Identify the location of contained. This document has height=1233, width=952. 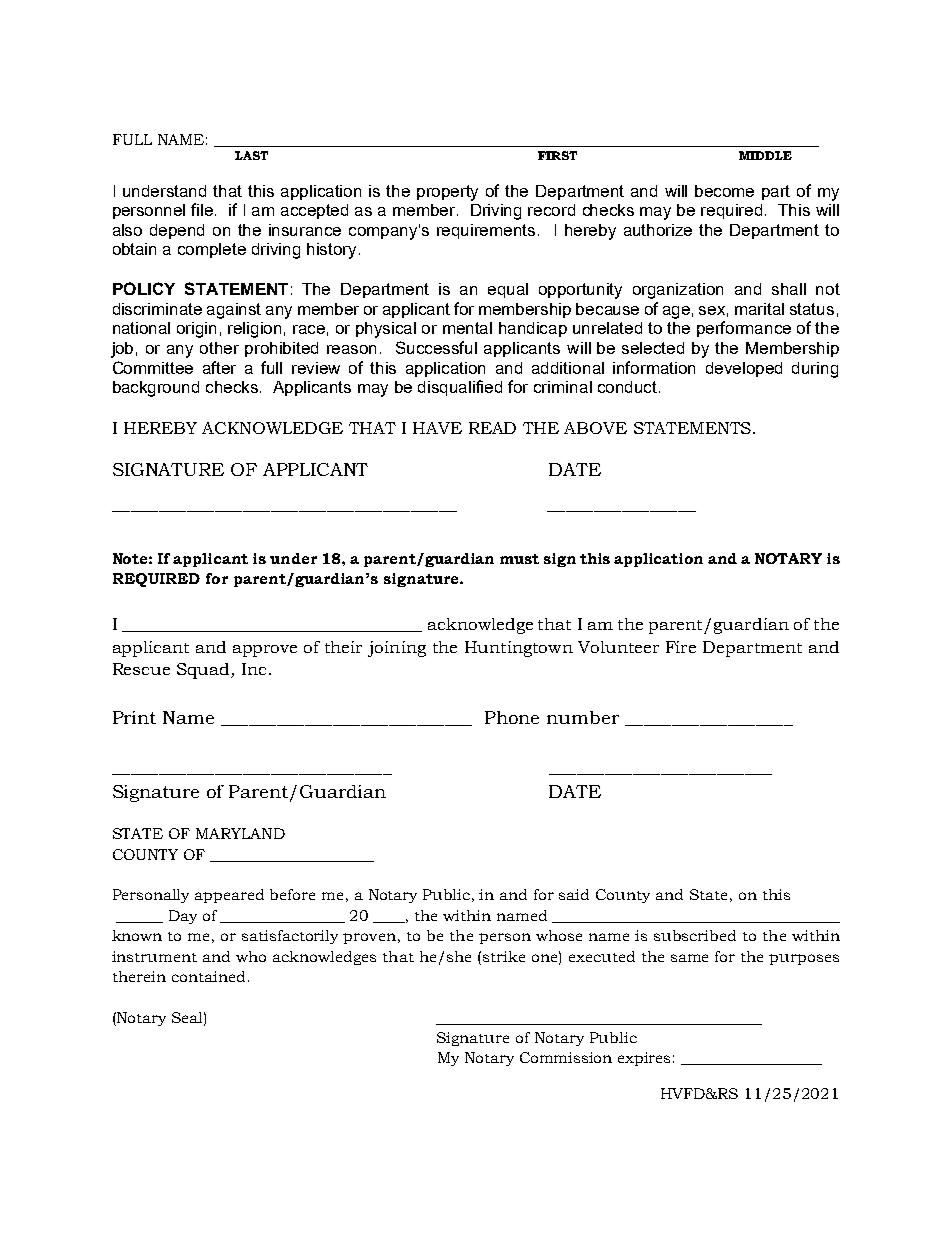
(208, 976).
